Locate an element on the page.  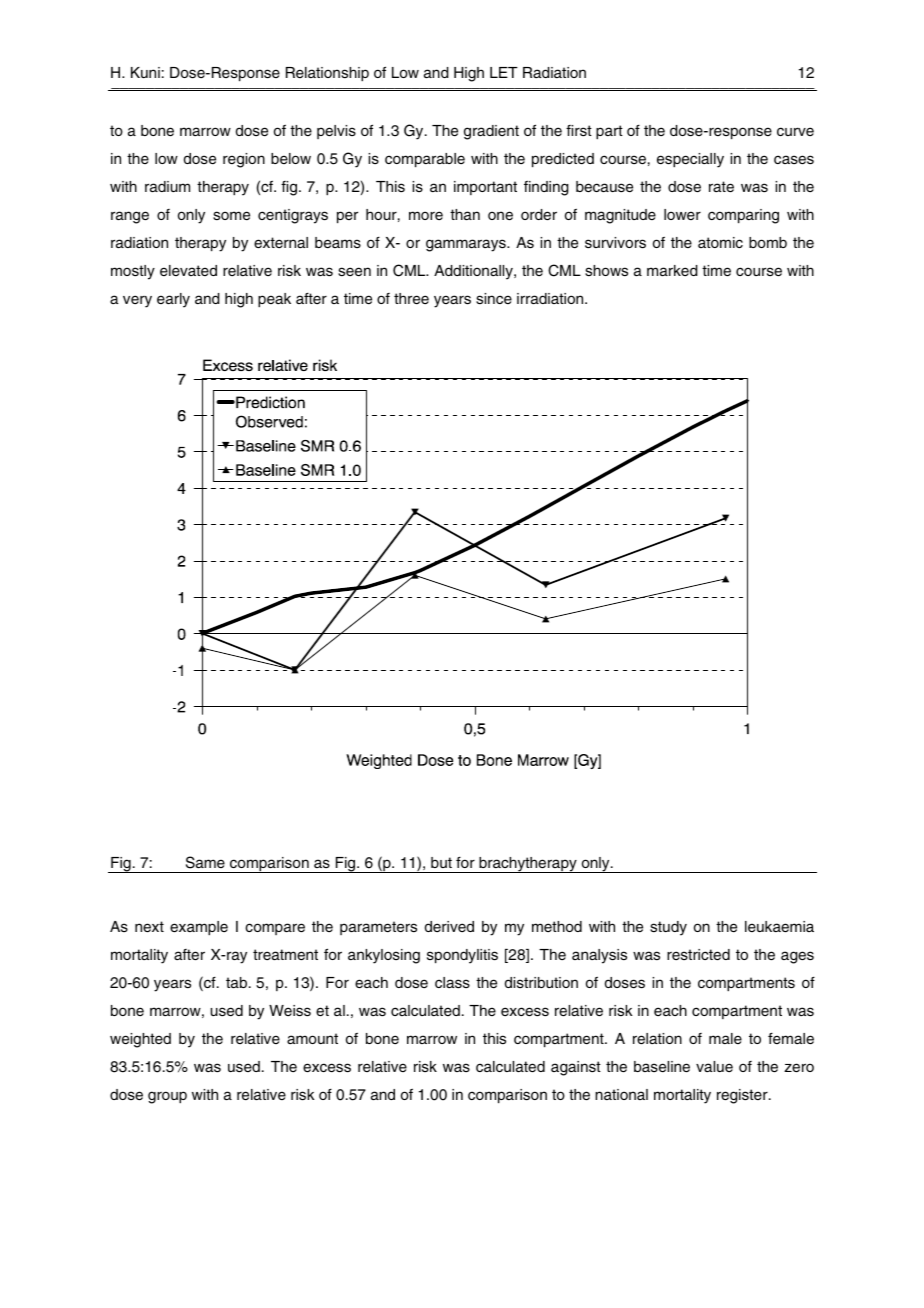
group is located at coordinates (167, 1097).
